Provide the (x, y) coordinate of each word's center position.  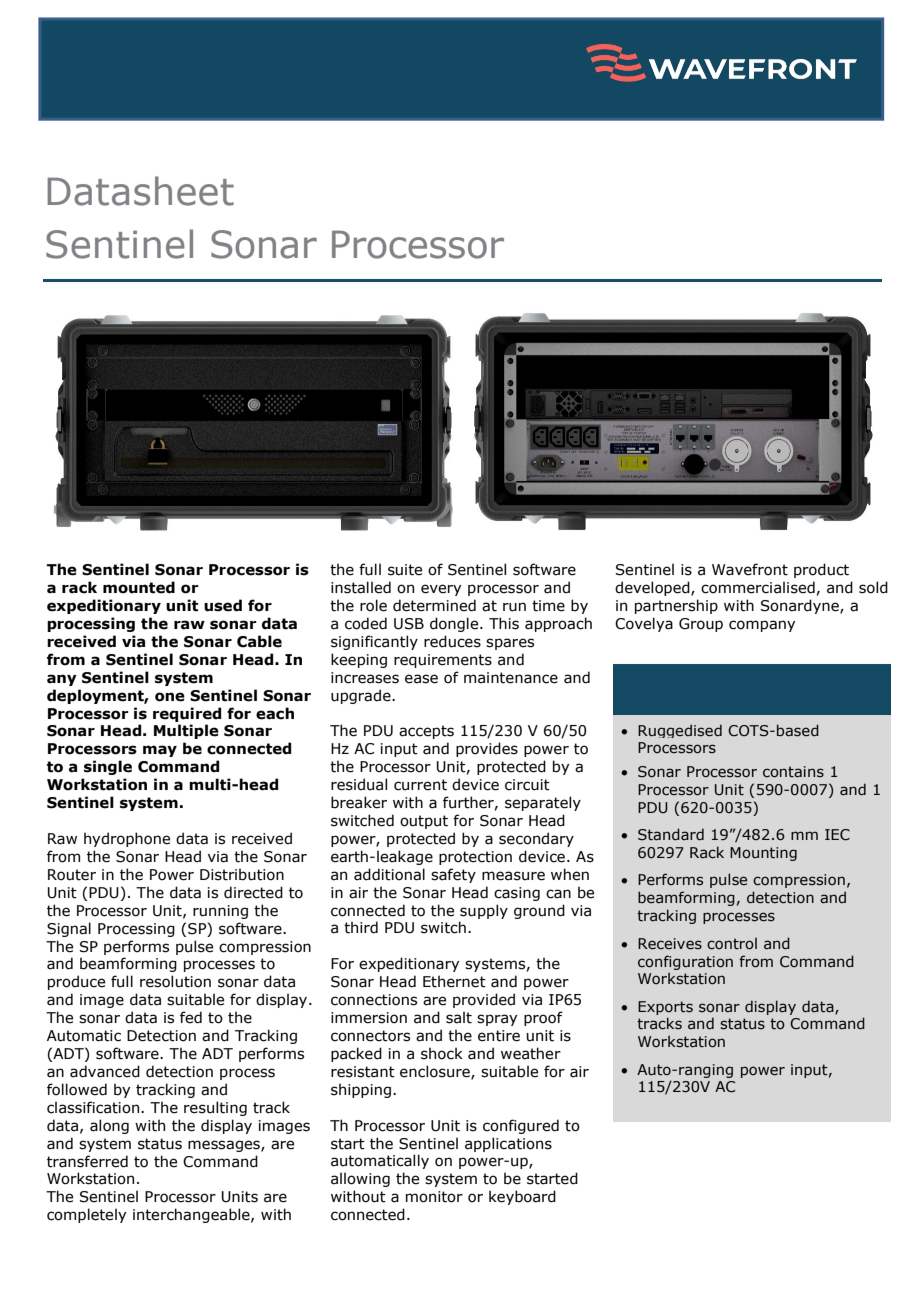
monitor (434, 1197)
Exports (665, 1008)
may (160, 751)
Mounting (763, 854)
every (441, 590)
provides (487, 749)
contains (793, 772)
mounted (139, 587)
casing (517, 894)
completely (86, 1215)
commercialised (758, 587)
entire (499, 1036)
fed (191, 1017)
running (220, 912)
